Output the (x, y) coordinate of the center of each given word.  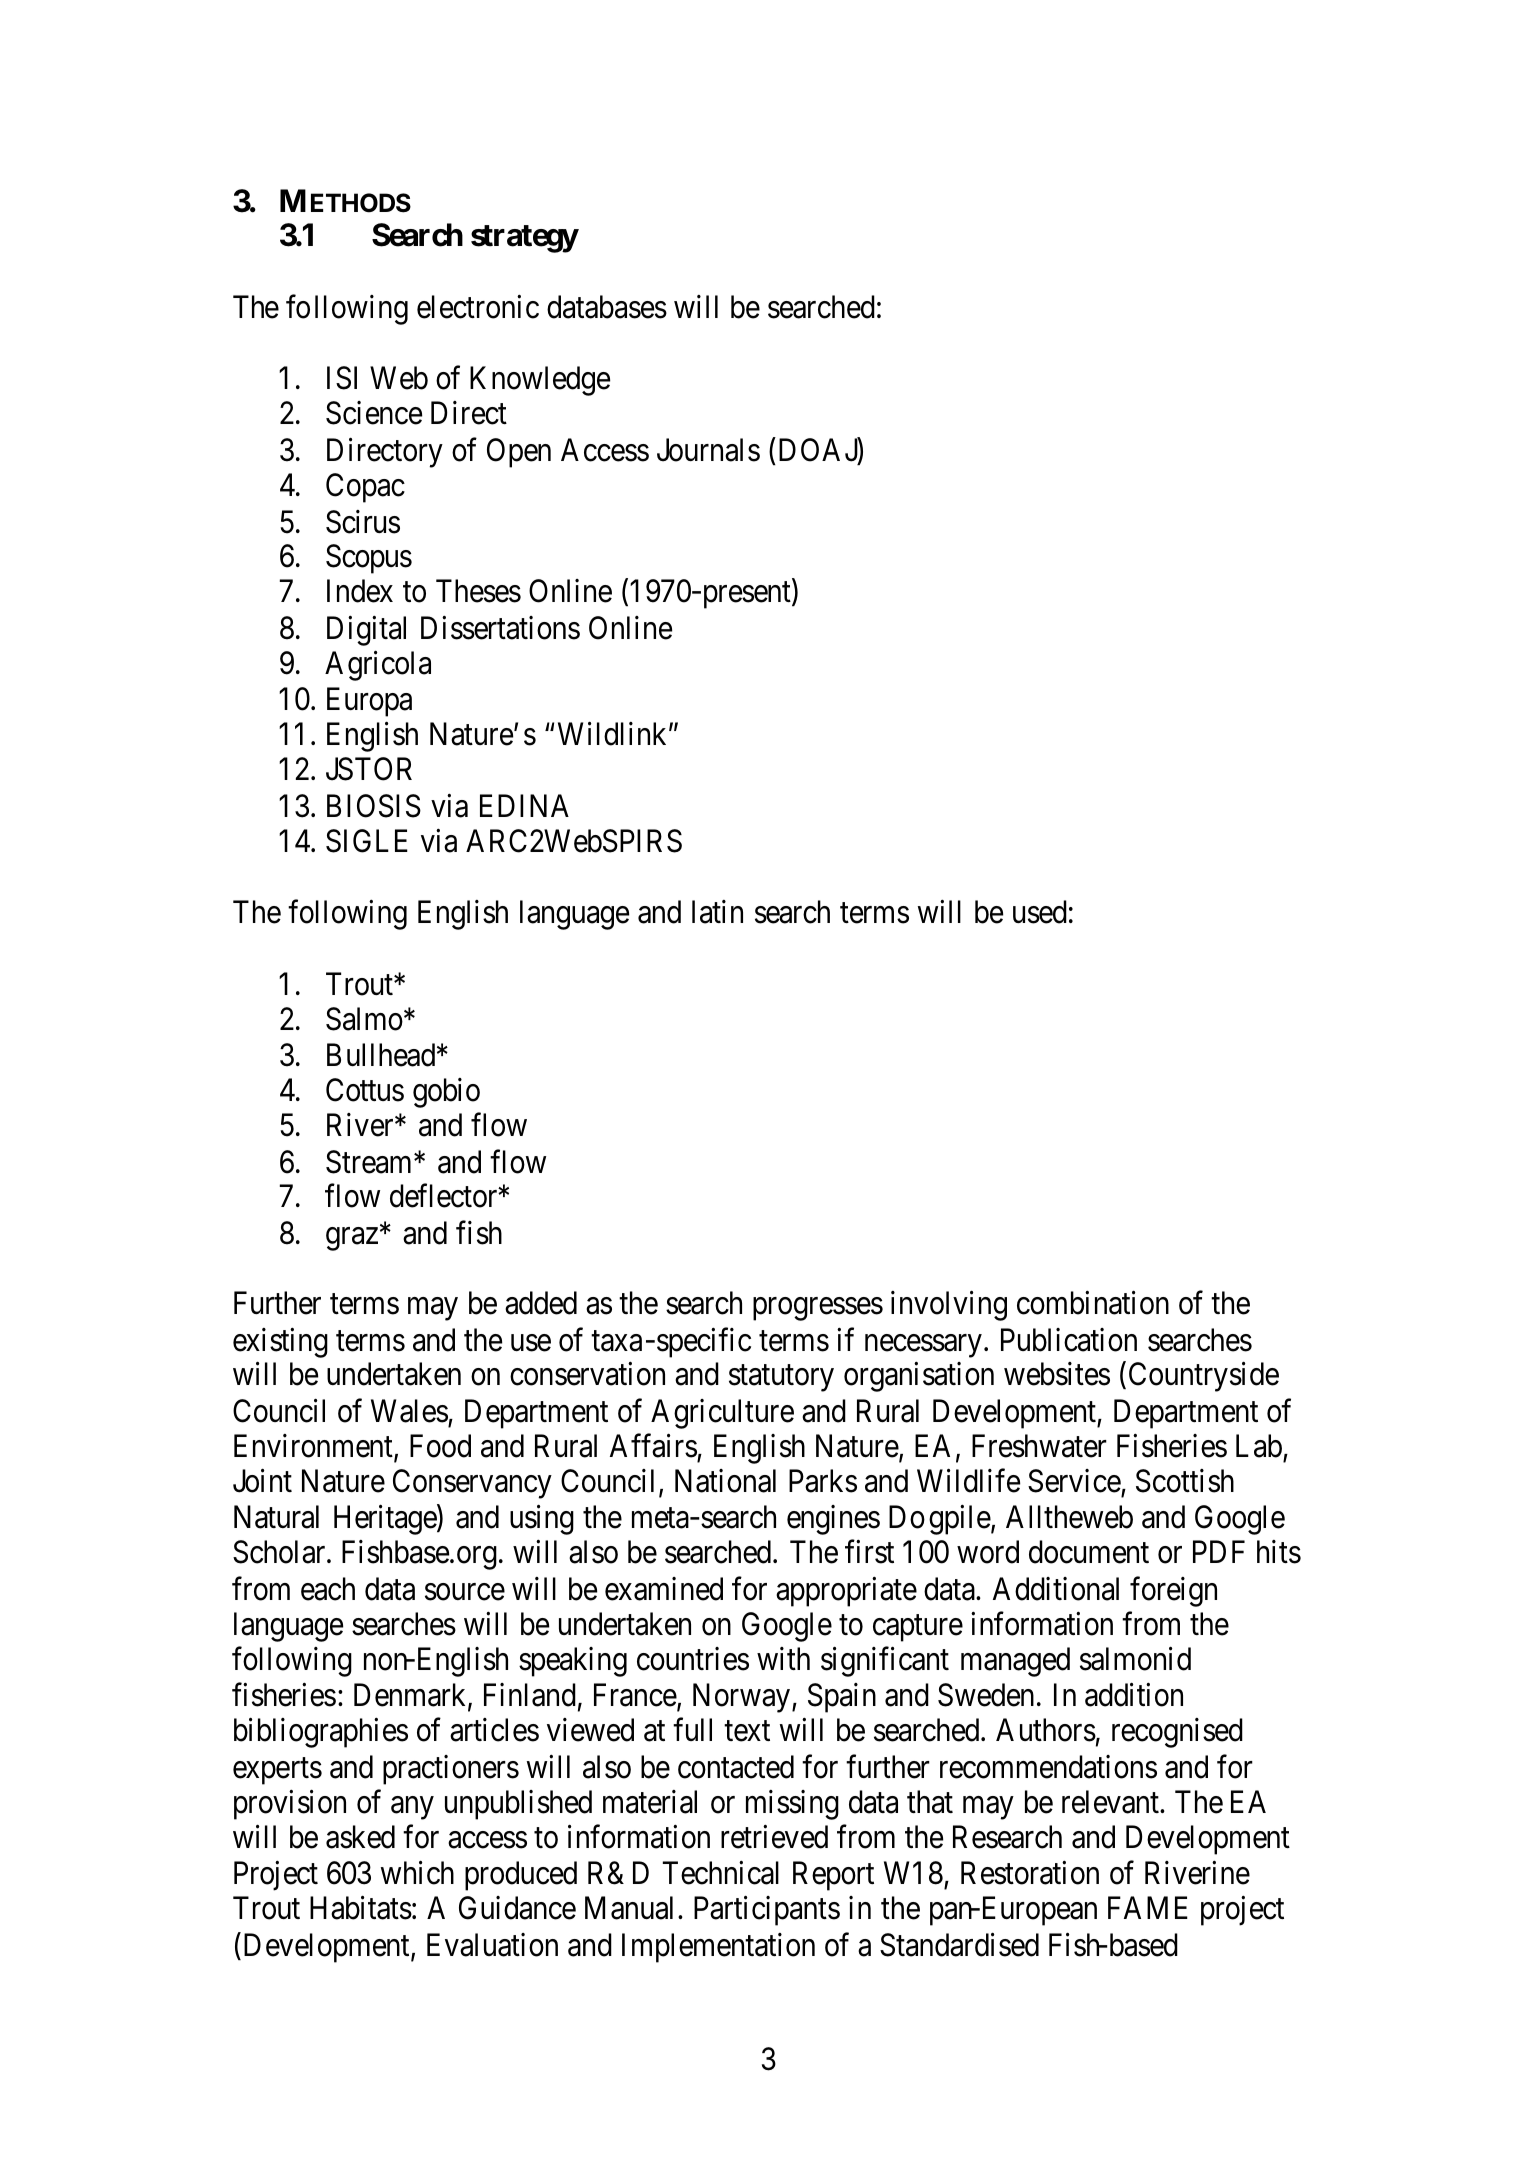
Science (374, 413)
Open (519, 453)
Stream (370, 1162)
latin (717, 912)
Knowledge (540, 381)
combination (1093, 1303)
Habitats (361, 1908)
